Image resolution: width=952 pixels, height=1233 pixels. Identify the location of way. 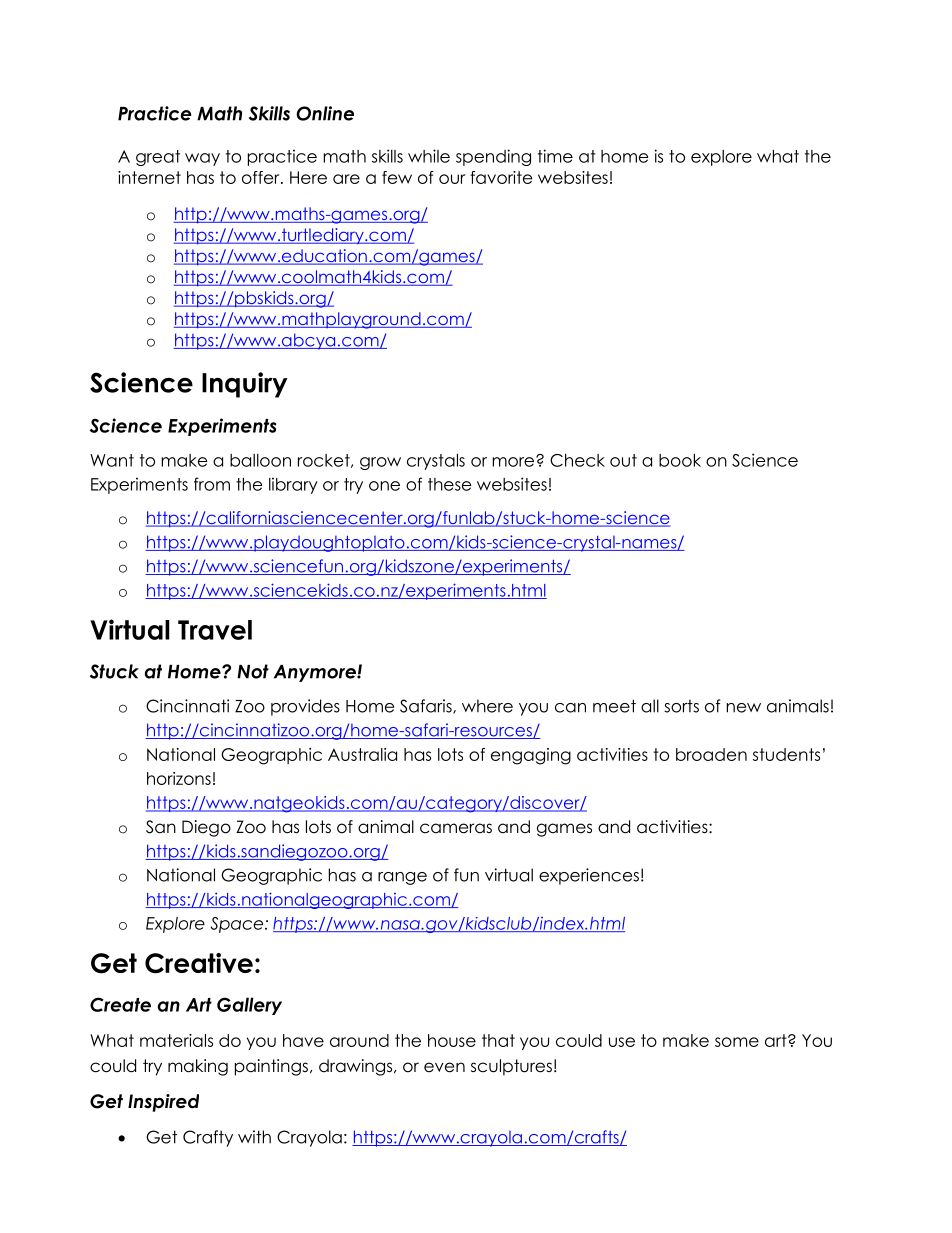
(202, 159).
